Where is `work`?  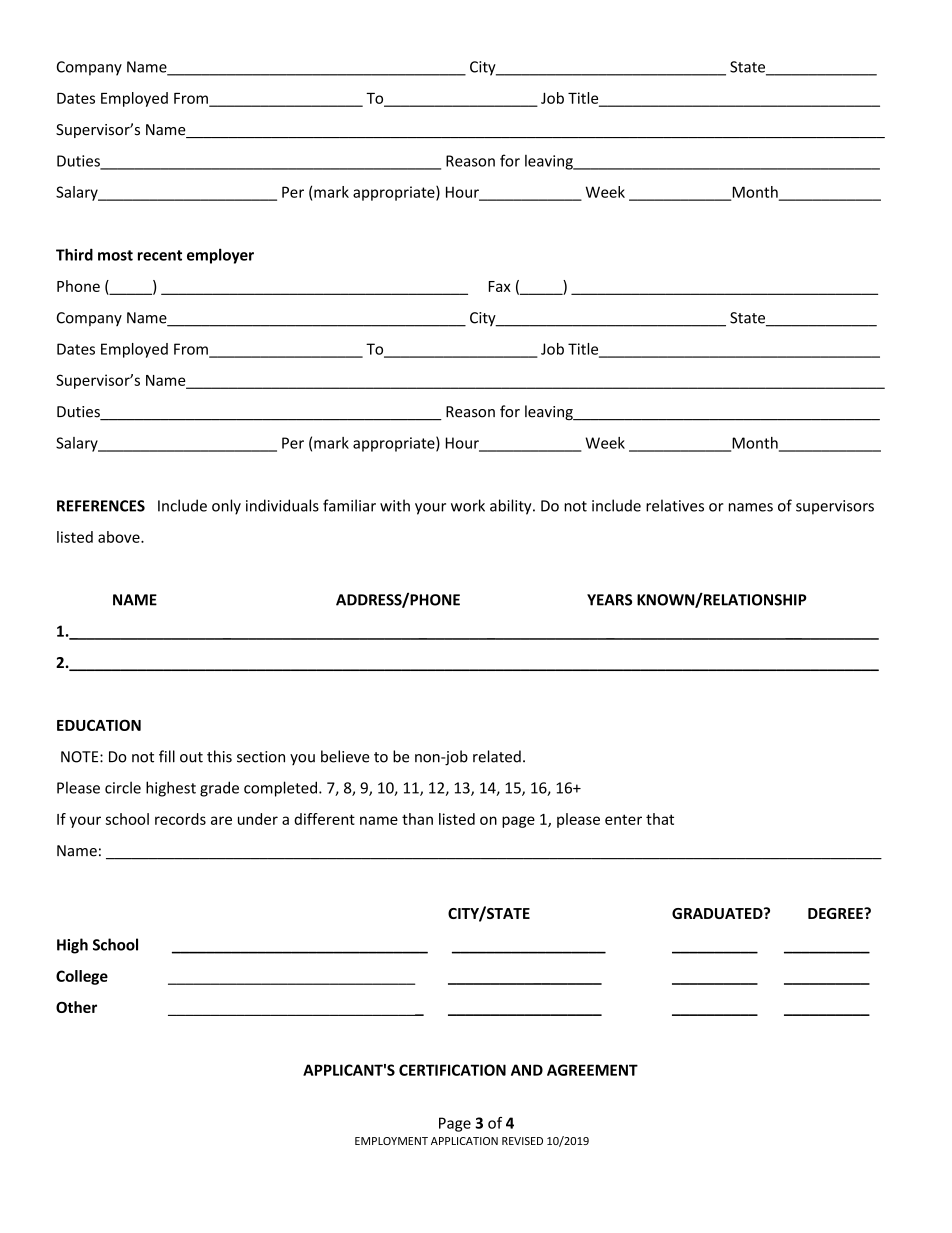 work is located at coordinates (468, 505).
